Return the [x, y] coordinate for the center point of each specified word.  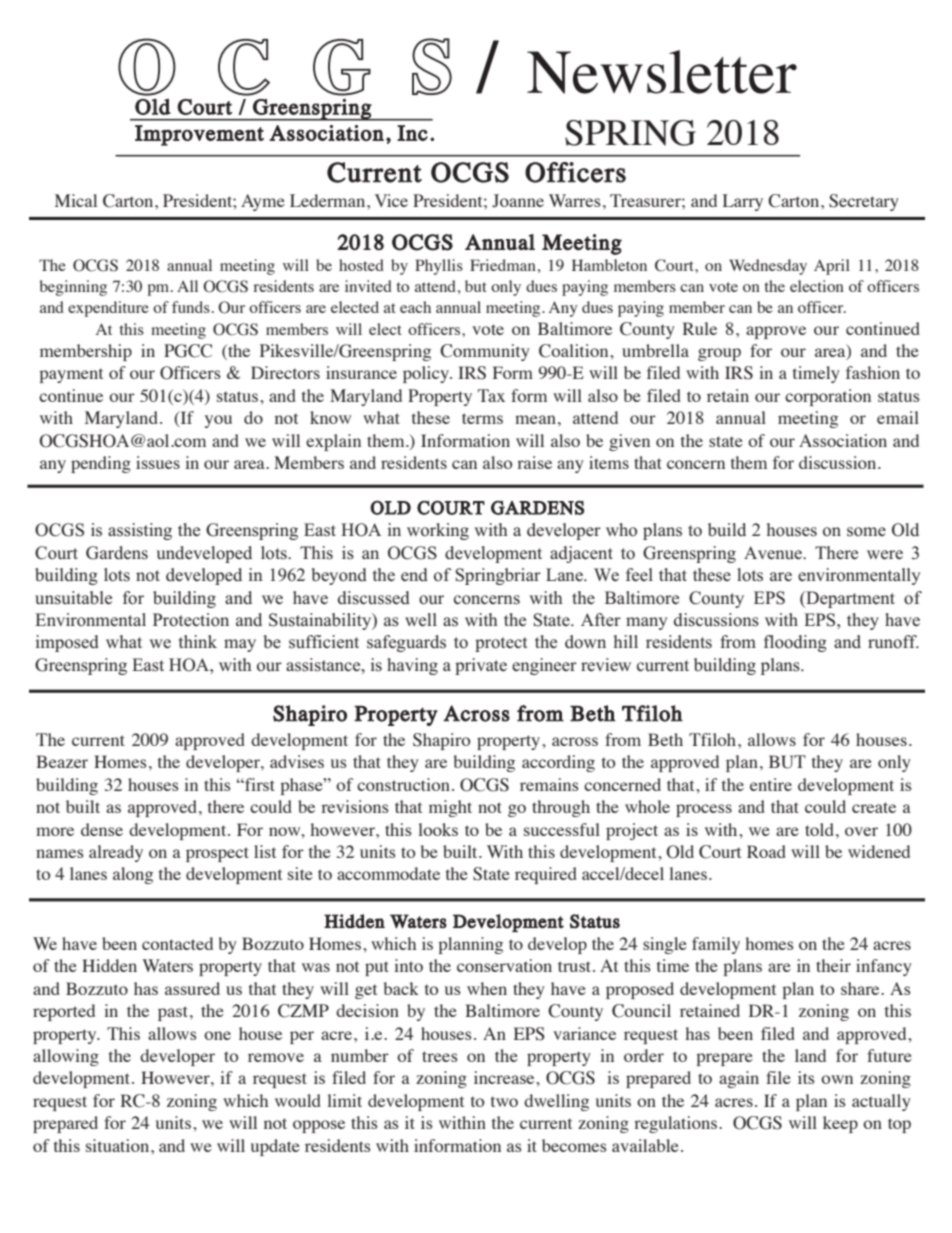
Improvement [199, 135]
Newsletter [662, 72]
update [275, 1147]
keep [840, 1124]
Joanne [518, 201]
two [504, 1101]
